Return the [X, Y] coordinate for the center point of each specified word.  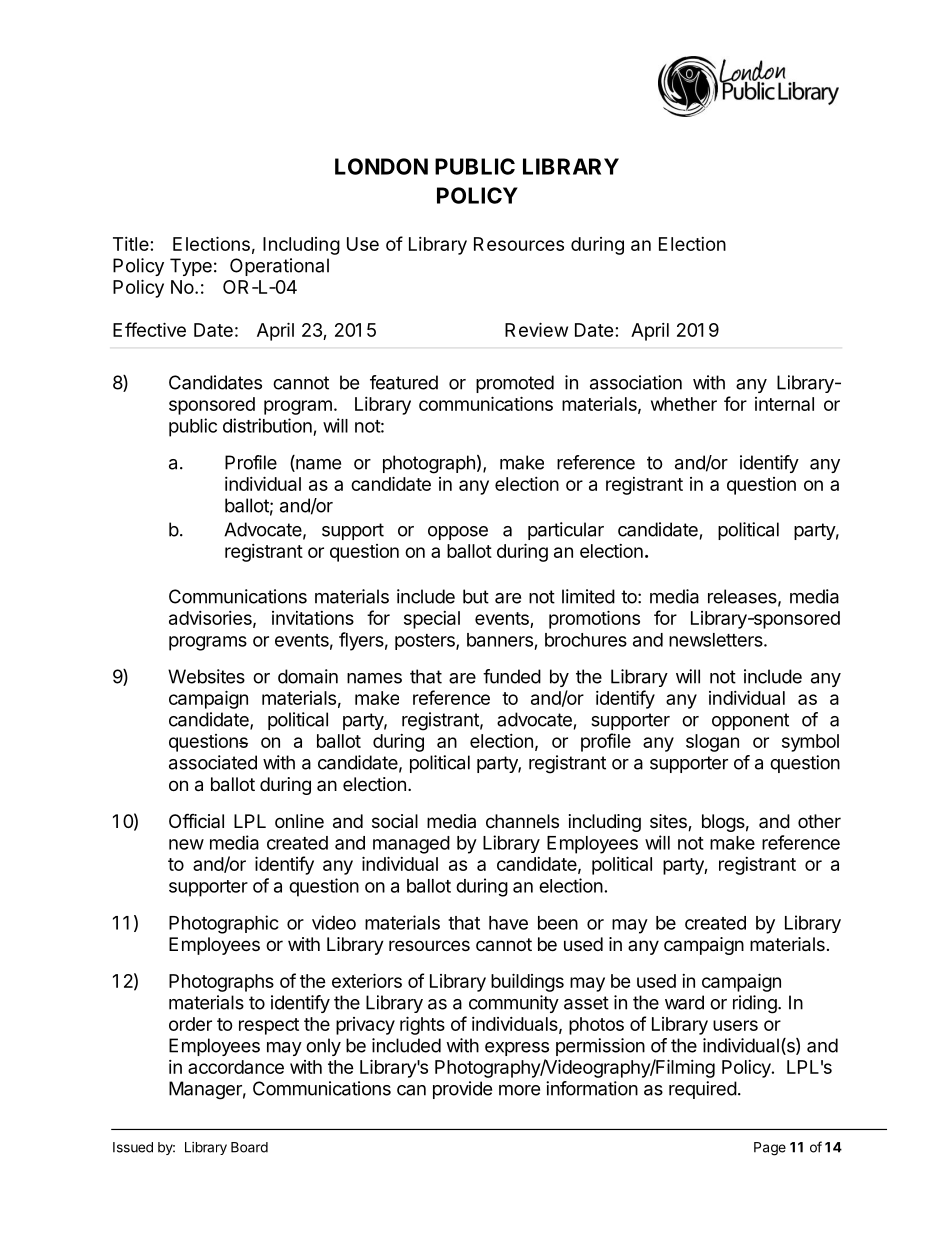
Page [770, 1149]
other [819, 821]
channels [522, 821]
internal [784, 404]
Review [536, 329]
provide [462, 1090]
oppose [458, 533]
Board [249, 1147]
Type [191, 267]
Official [196, 820]
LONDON [381, 166]
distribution [267, 425]
